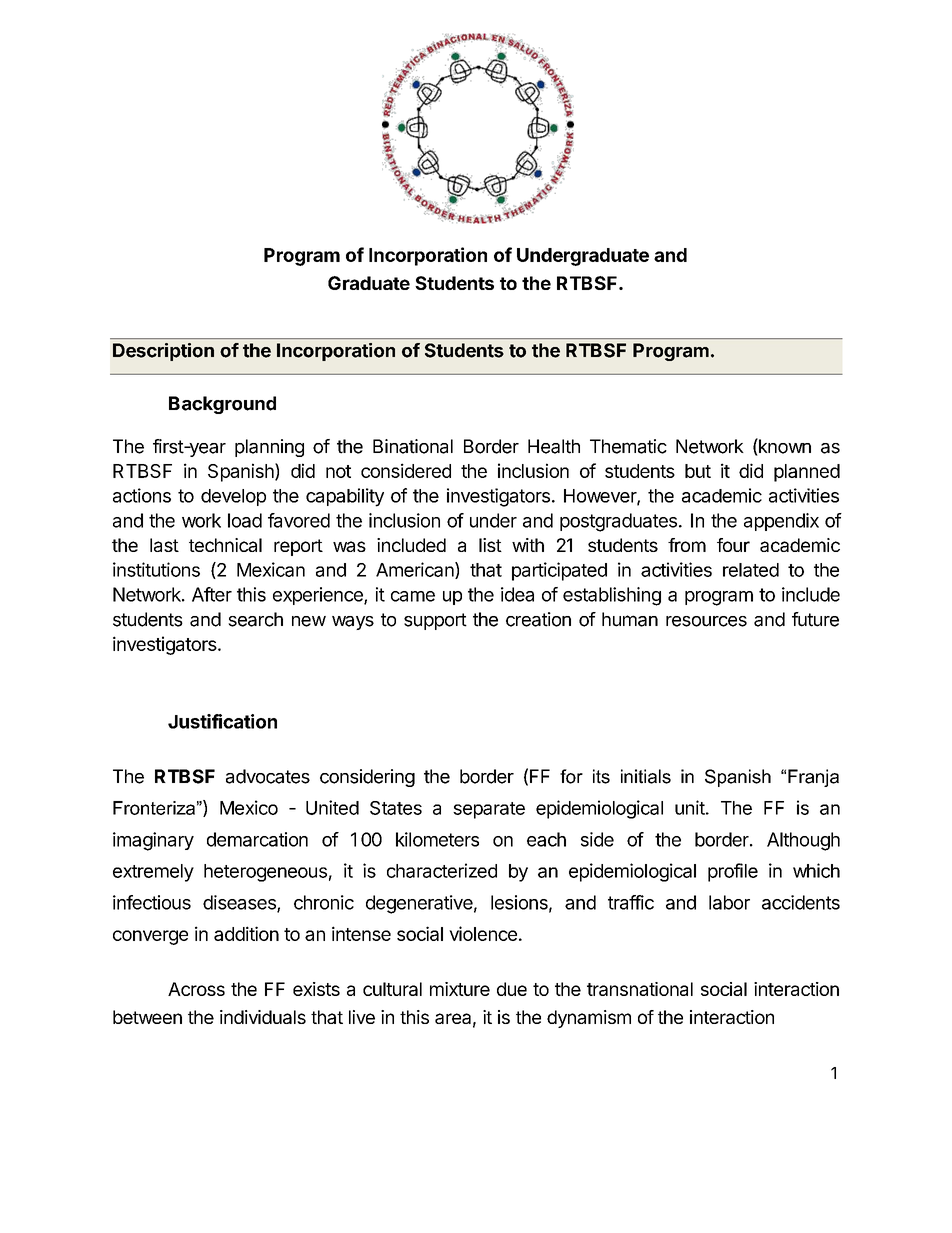  I want to click on Thematic, so click(628, 446).
